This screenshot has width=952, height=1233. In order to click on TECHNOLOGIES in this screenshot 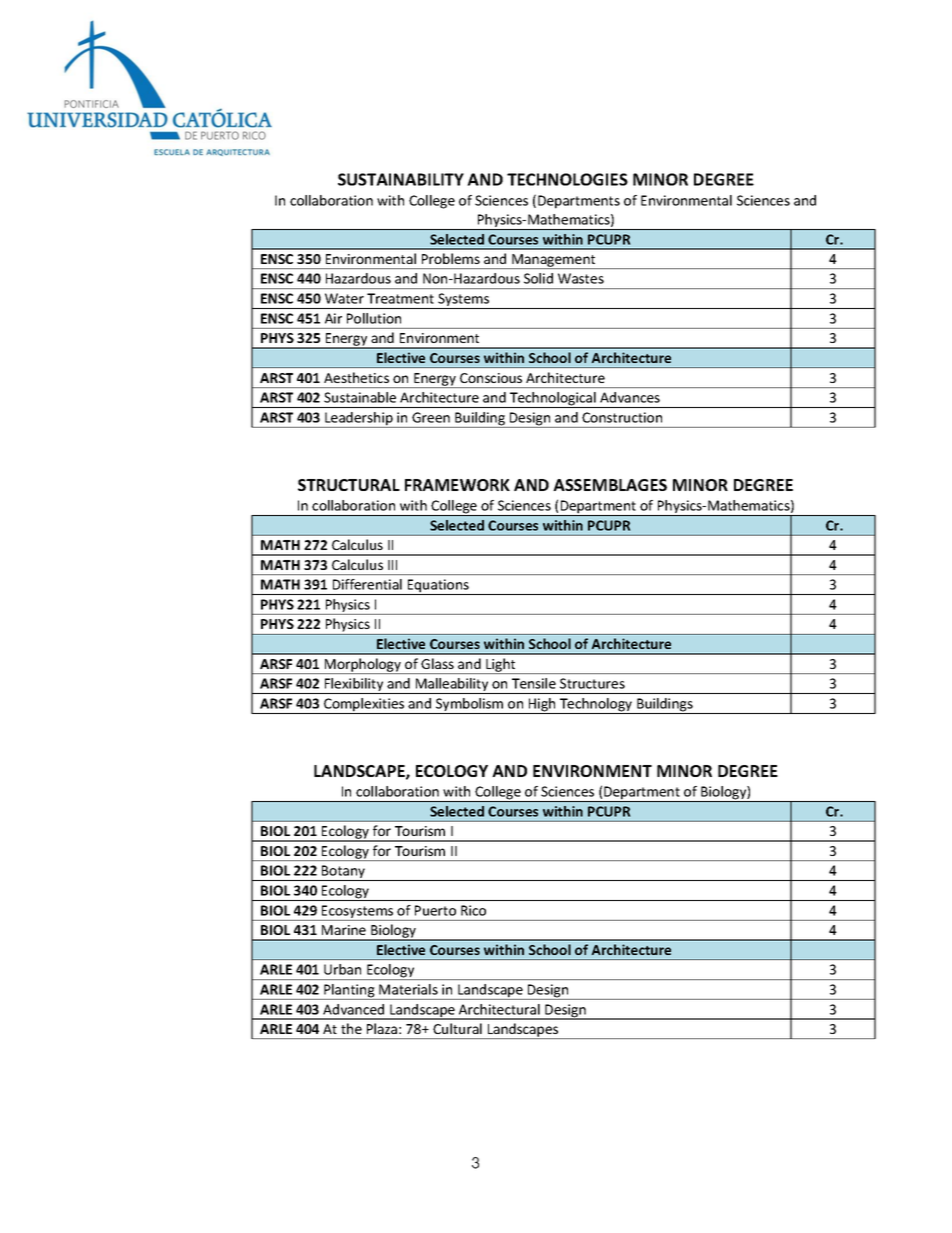, I will do `click(567, 179)`.
